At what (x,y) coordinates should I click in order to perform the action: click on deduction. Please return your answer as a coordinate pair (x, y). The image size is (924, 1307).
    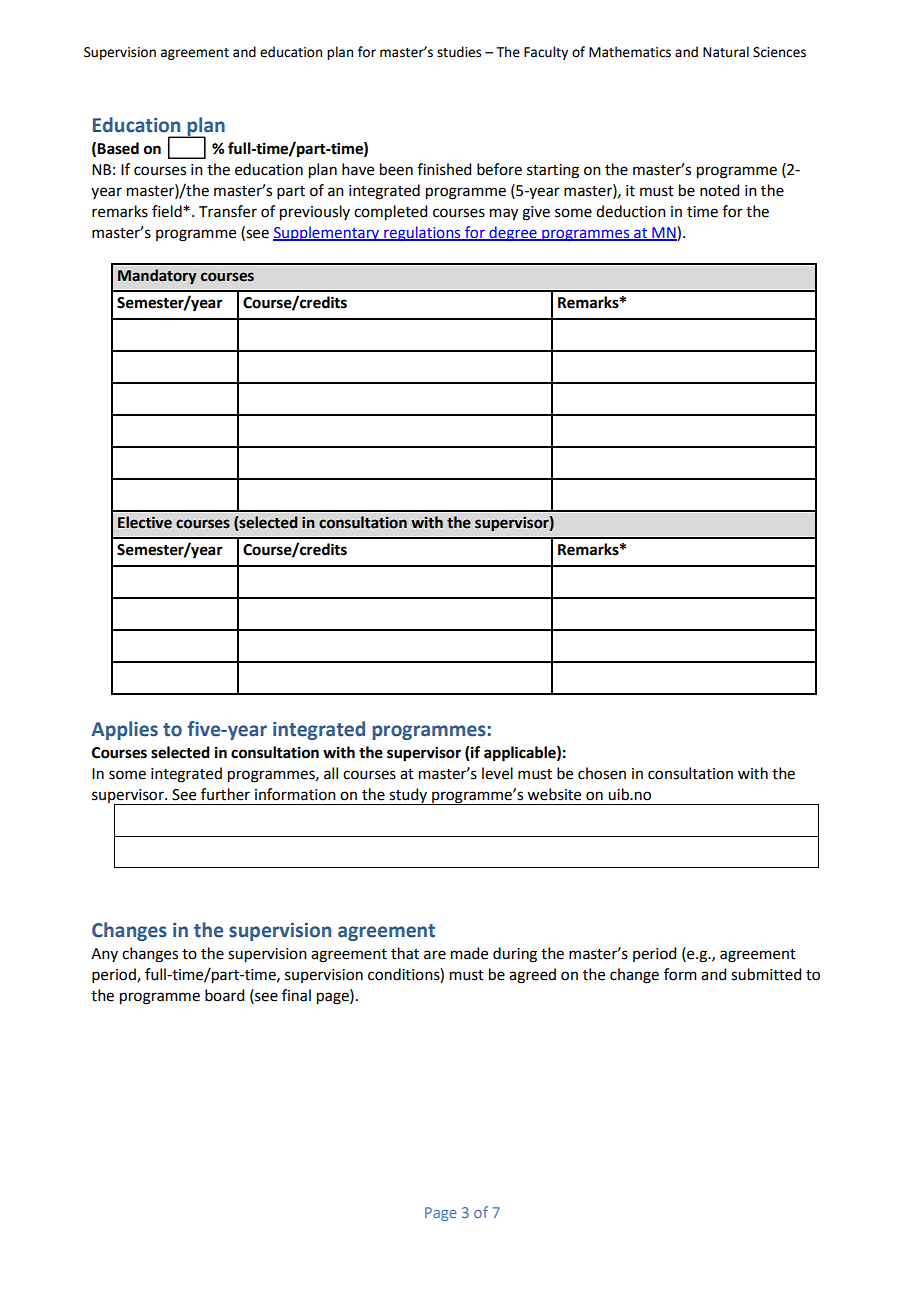
    Looking at the image, I should click on (631, 211).
